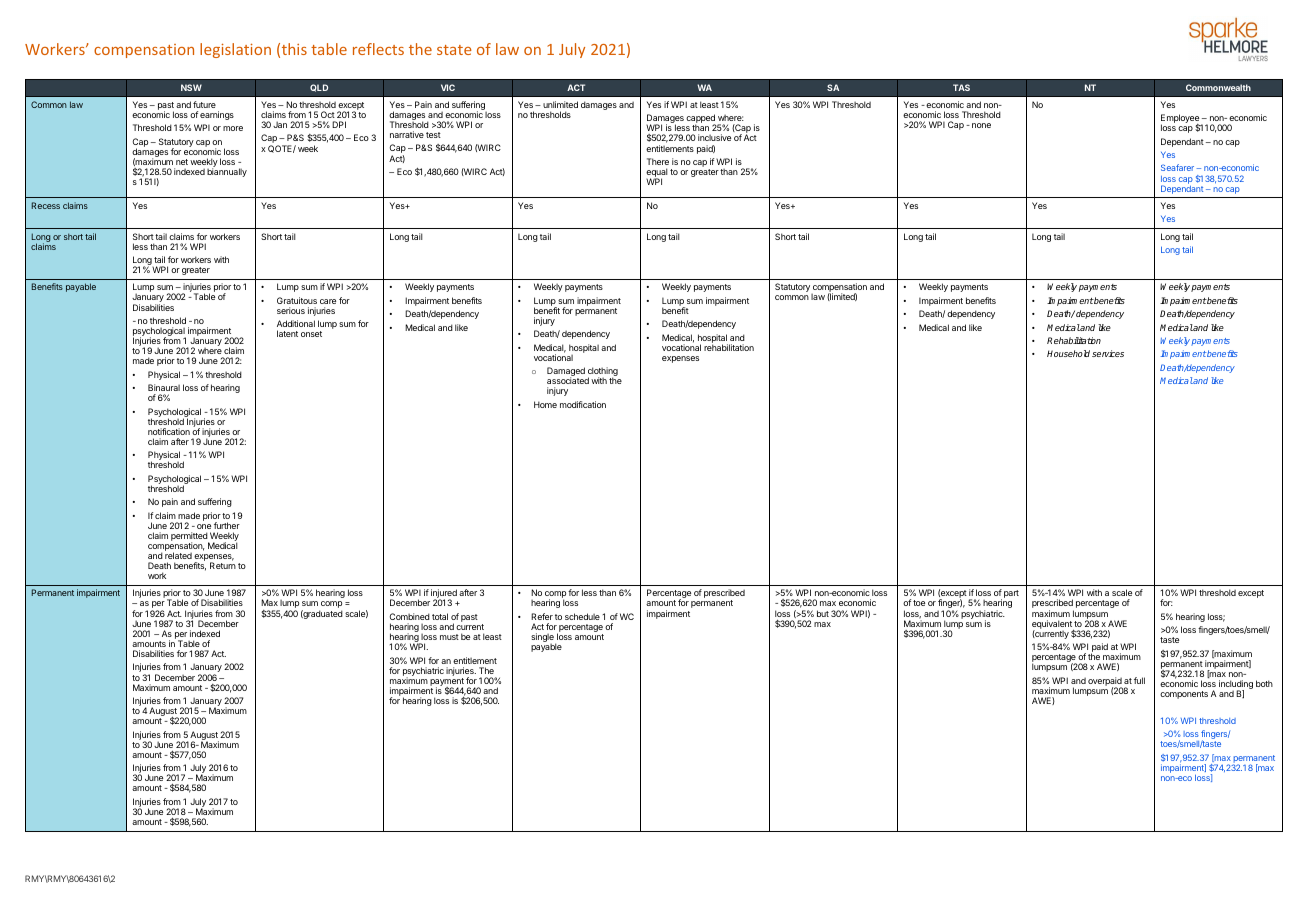 The width and height of the document is (1307, 924). I want to click on none, so click(981, 125).
